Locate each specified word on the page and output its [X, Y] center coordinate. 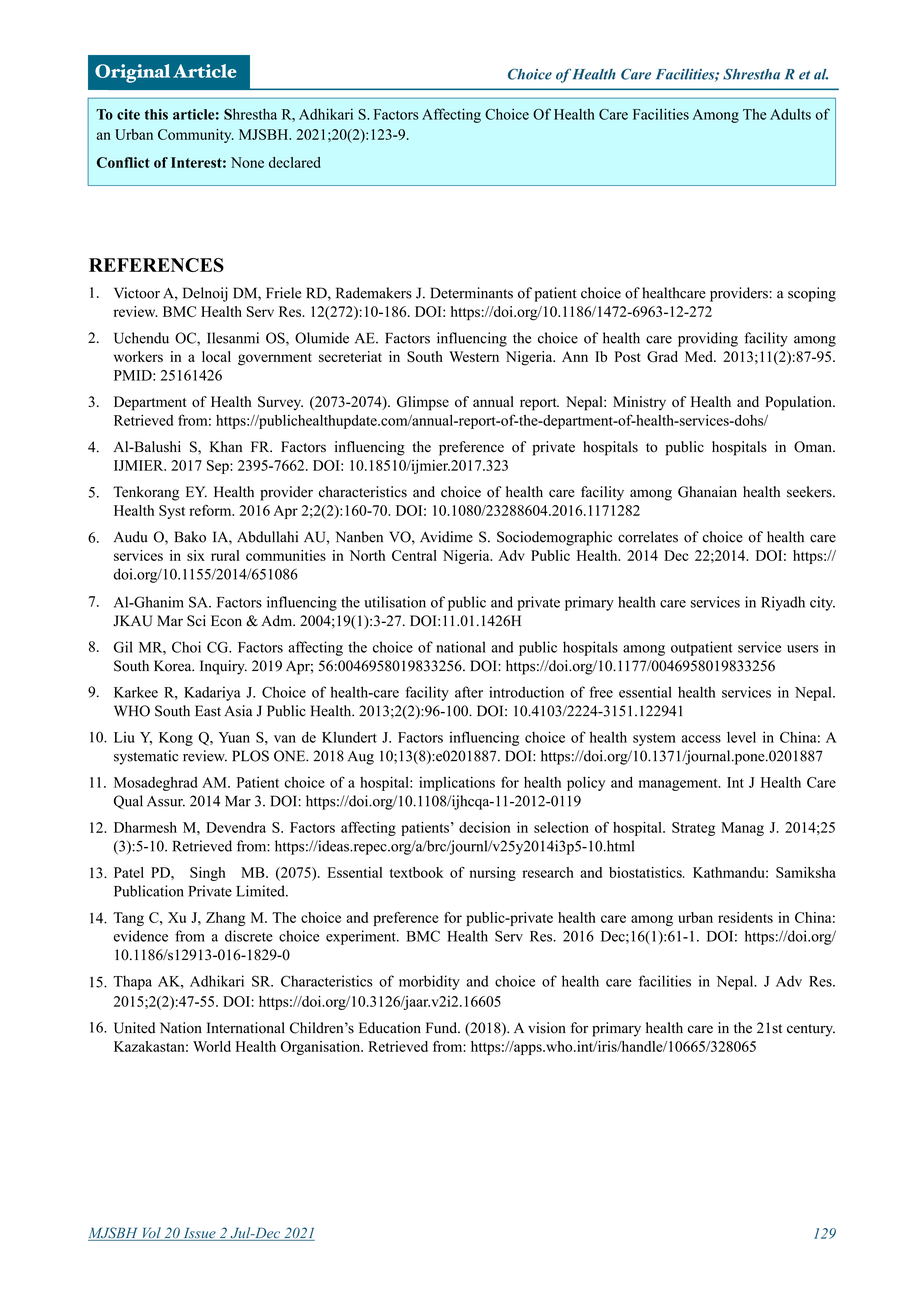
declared [295, 162]
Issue [199, 1234]
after [469, 692]
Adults [790, 114]
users [802, 649]
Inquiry [223, 667]
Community [196, 136]
